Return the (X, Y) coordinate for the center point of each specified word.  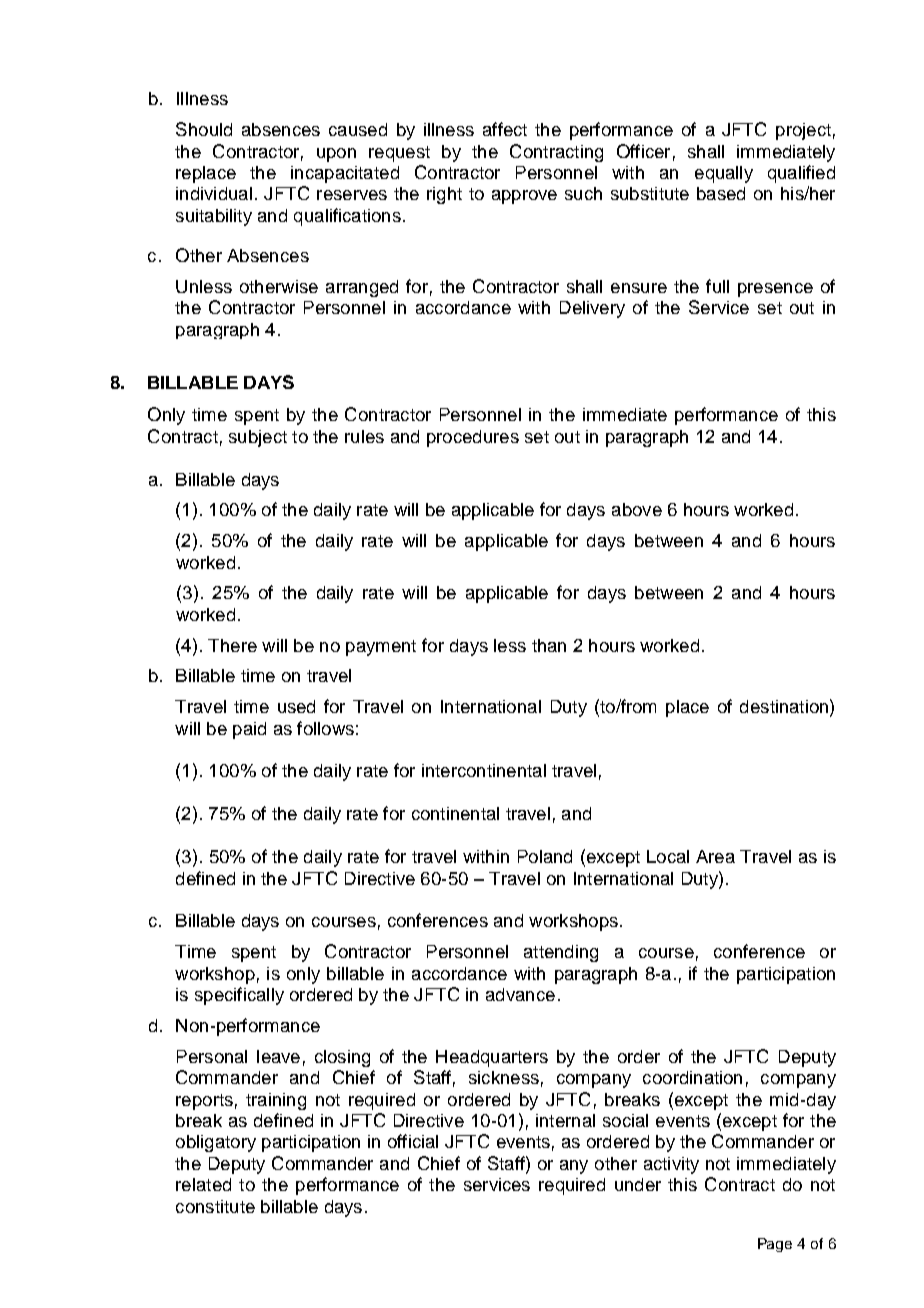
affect (505, 129)
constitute (215, 1206)
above (637, 509)
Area (715, 856)
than (549, 645)
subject (258, 438)
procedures (473, 438)
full (717, 286)
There (232, 645)
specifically (239, 996)
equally (724, 174)
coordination (692, 1077)
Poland (545, 856)
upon (336, 155)
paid (249, 730)
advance (520, 994)
